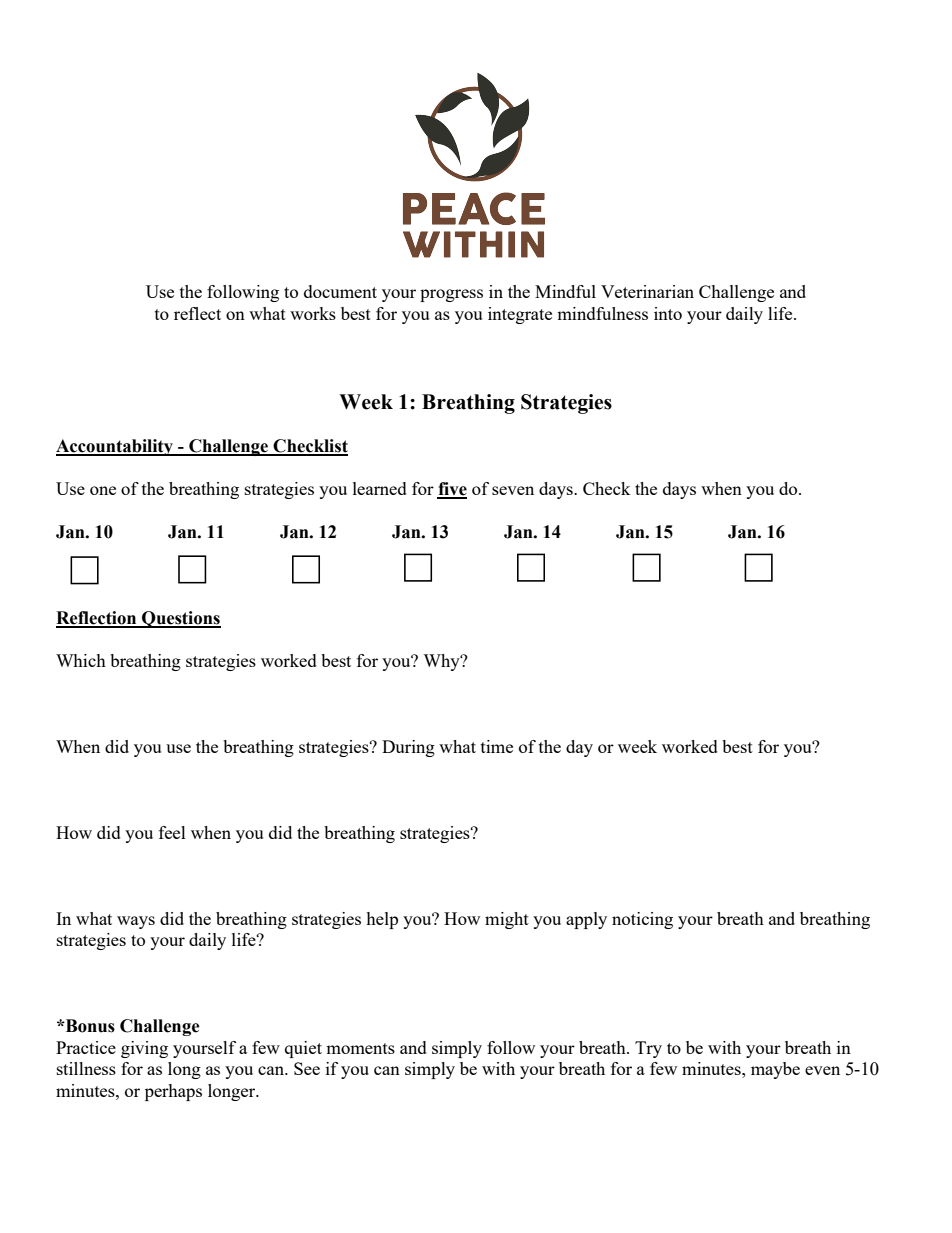 The width and height of the screenshot is (952, 1233). Describe the element at coordinates (452, 490) in the screenshot. I see `five` at that location.
